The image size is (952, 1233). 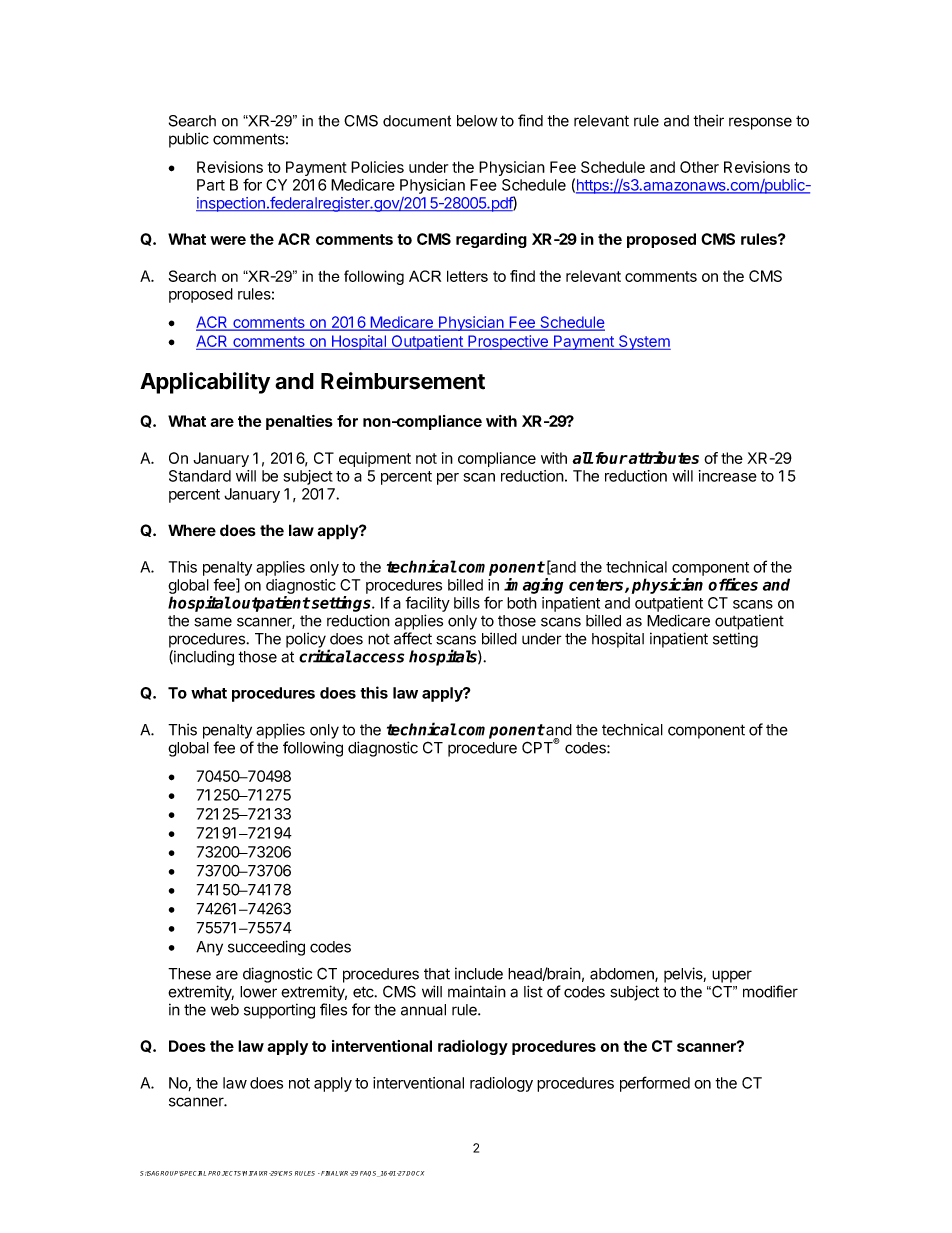 What do you see at coordinates (508, 342) in the image?
I see `Prospective` at bounding box center [508, 342].
